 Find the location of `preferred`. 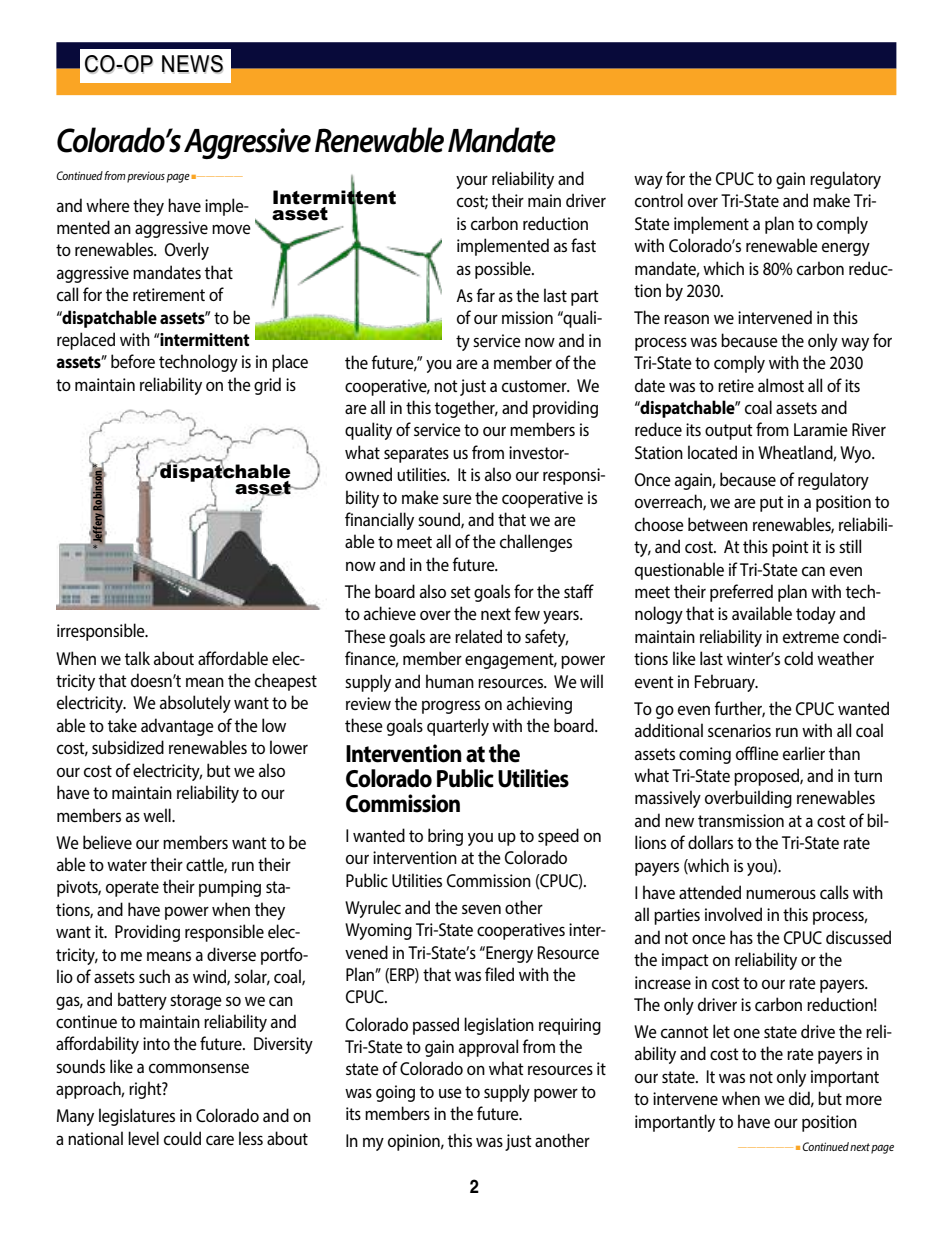

preferred is located at coordinates (741, 593).
